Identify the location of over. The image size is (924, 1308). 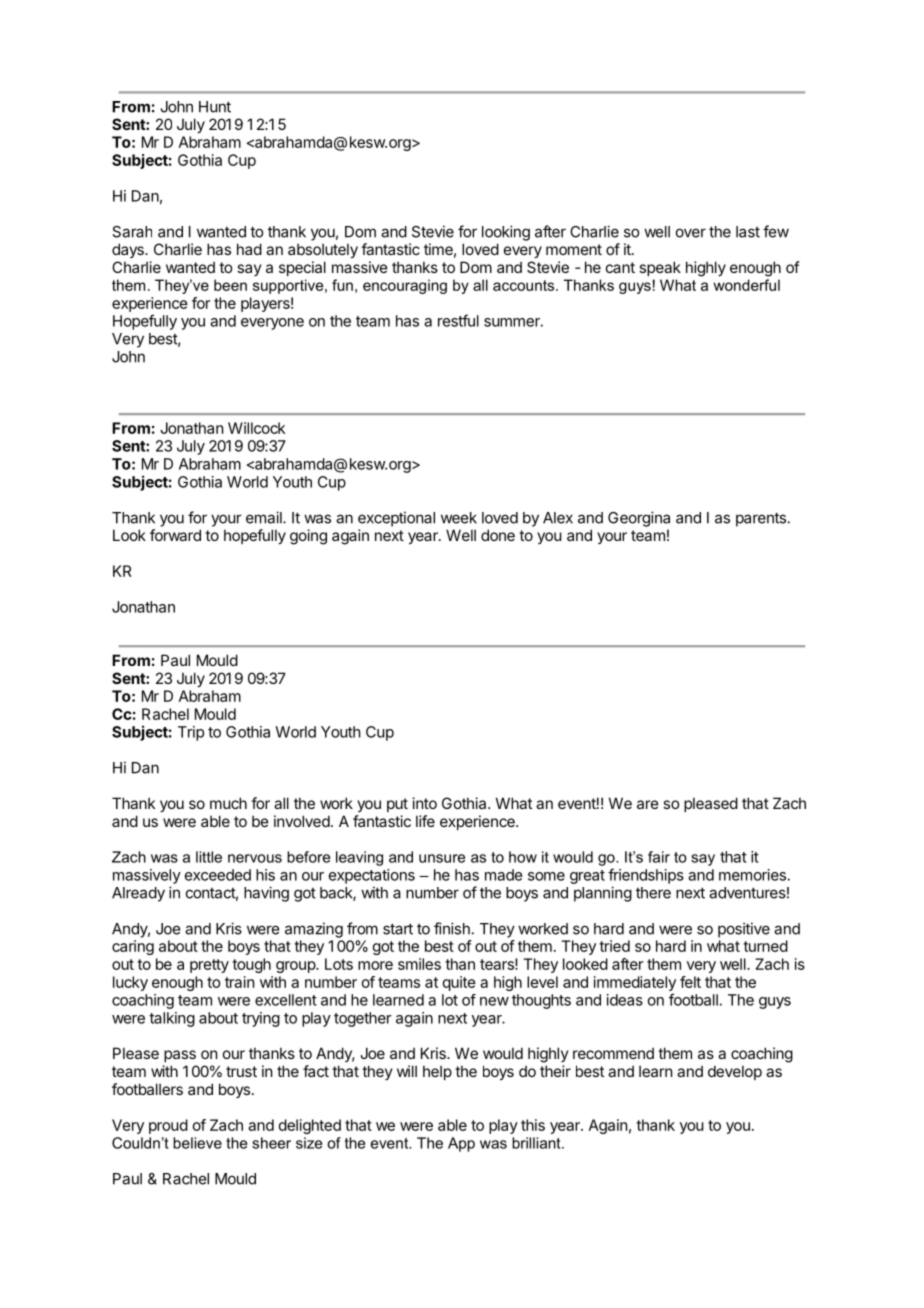
(691, 233).
